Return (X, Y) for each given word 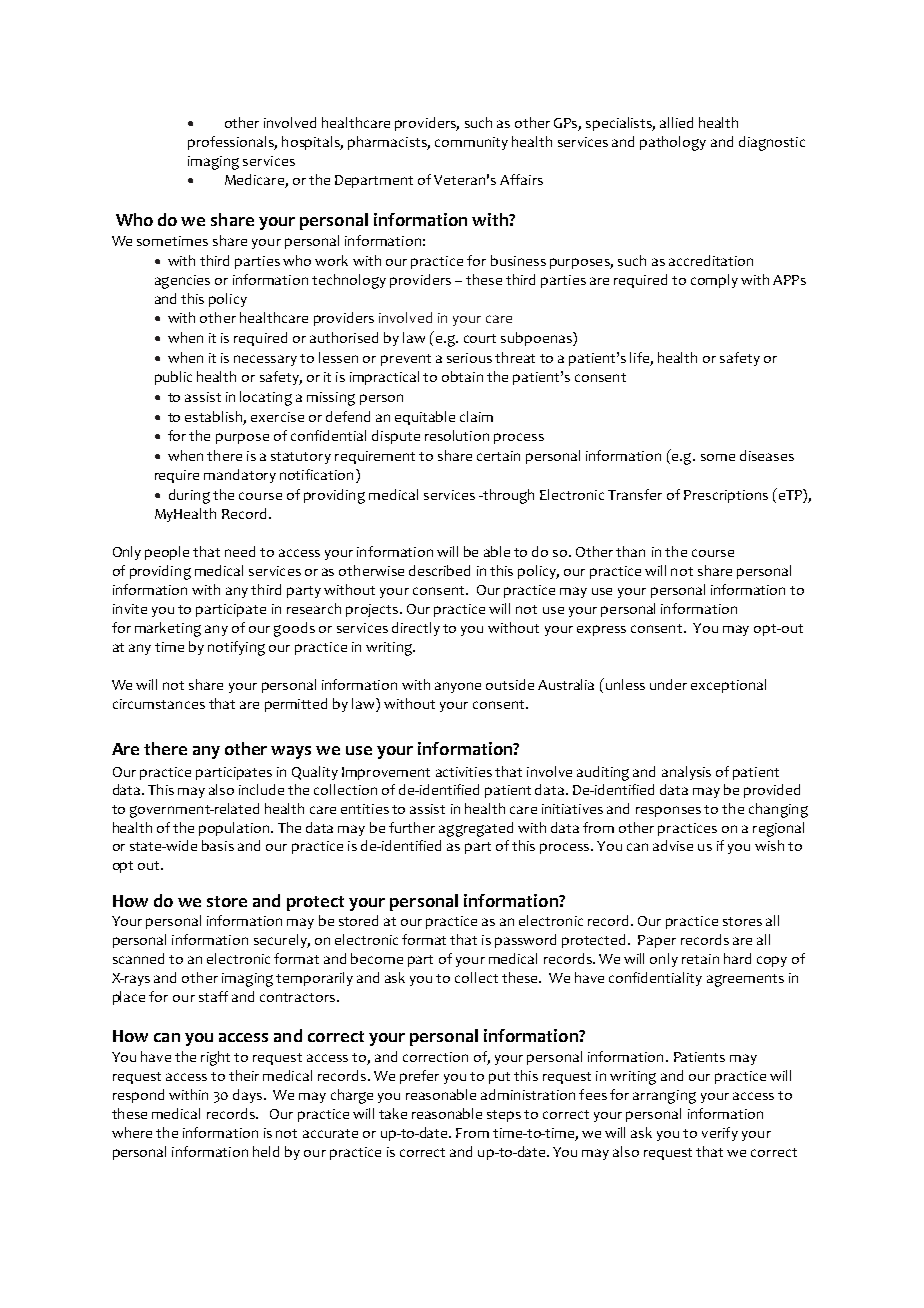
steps (504, 1116)
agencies (182, 282)
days (249, 1096)
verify (720, 1134)
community (471, 143)
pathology (673, 143)
